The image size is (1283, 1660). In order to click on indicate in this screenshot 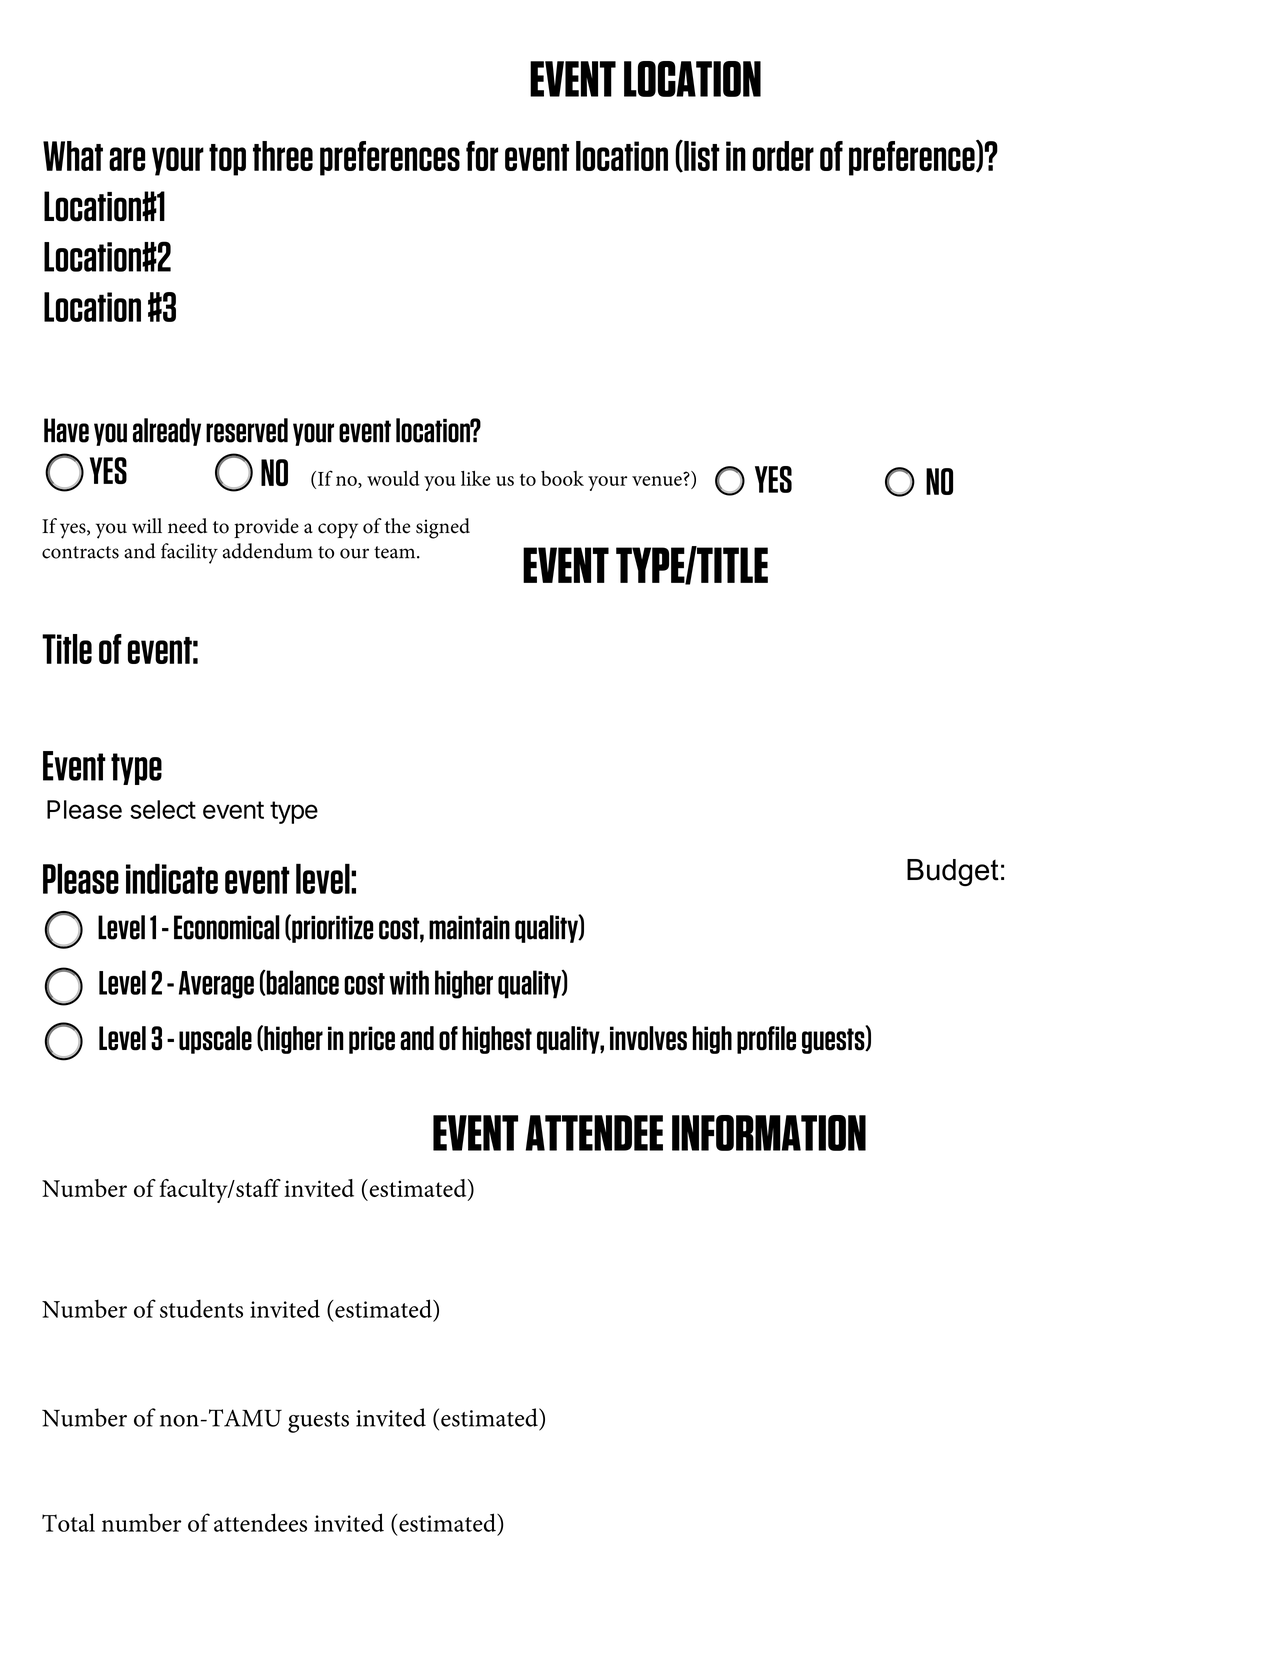, I will do `click(172, 879)`.
